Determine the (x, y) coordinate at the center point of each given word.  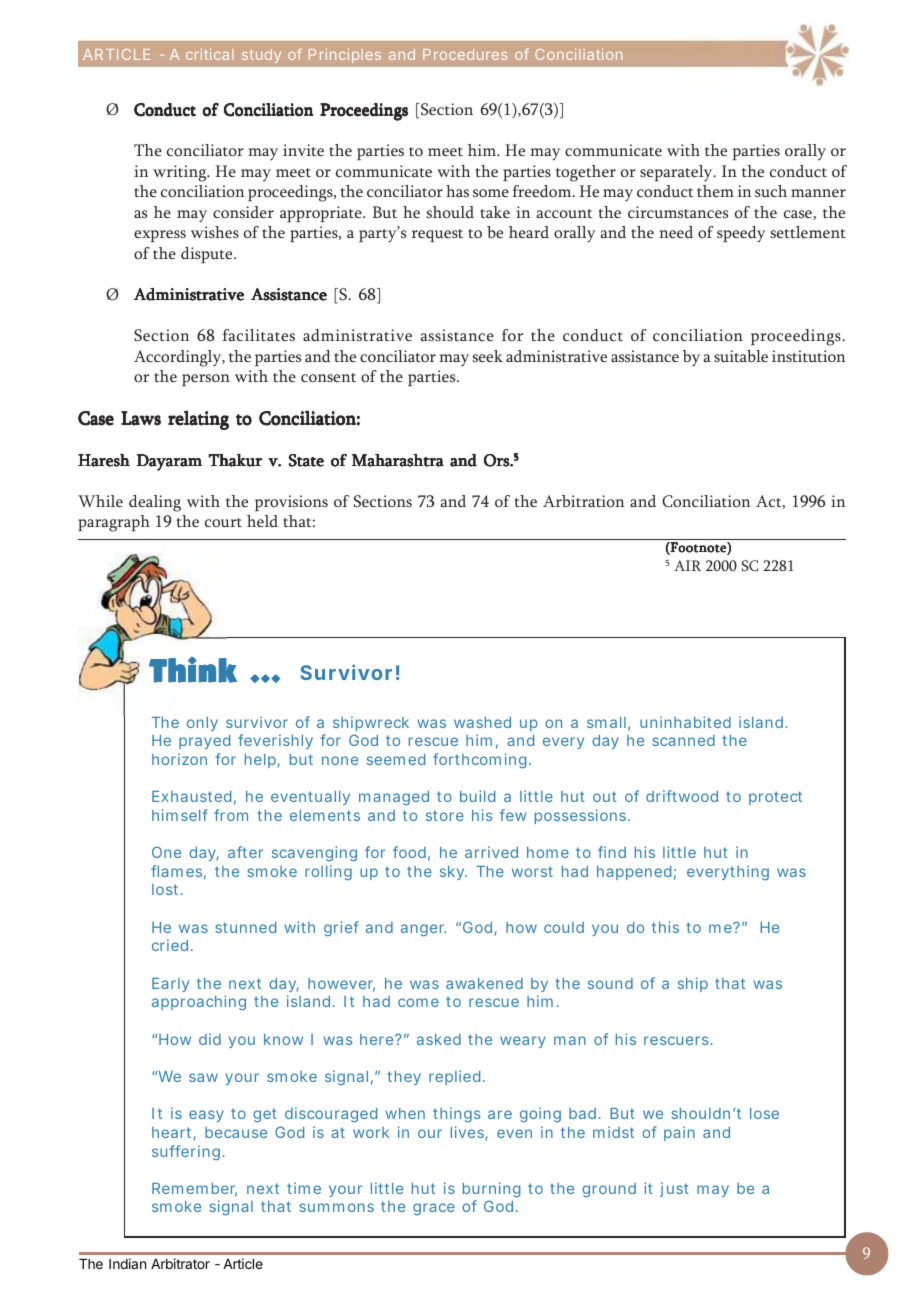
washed (482, 722)
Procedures (465, 54)
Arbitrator (180, 1263)
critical (209, 54)
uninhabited (685, 722)
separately (677, 173)
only (202, 724)
